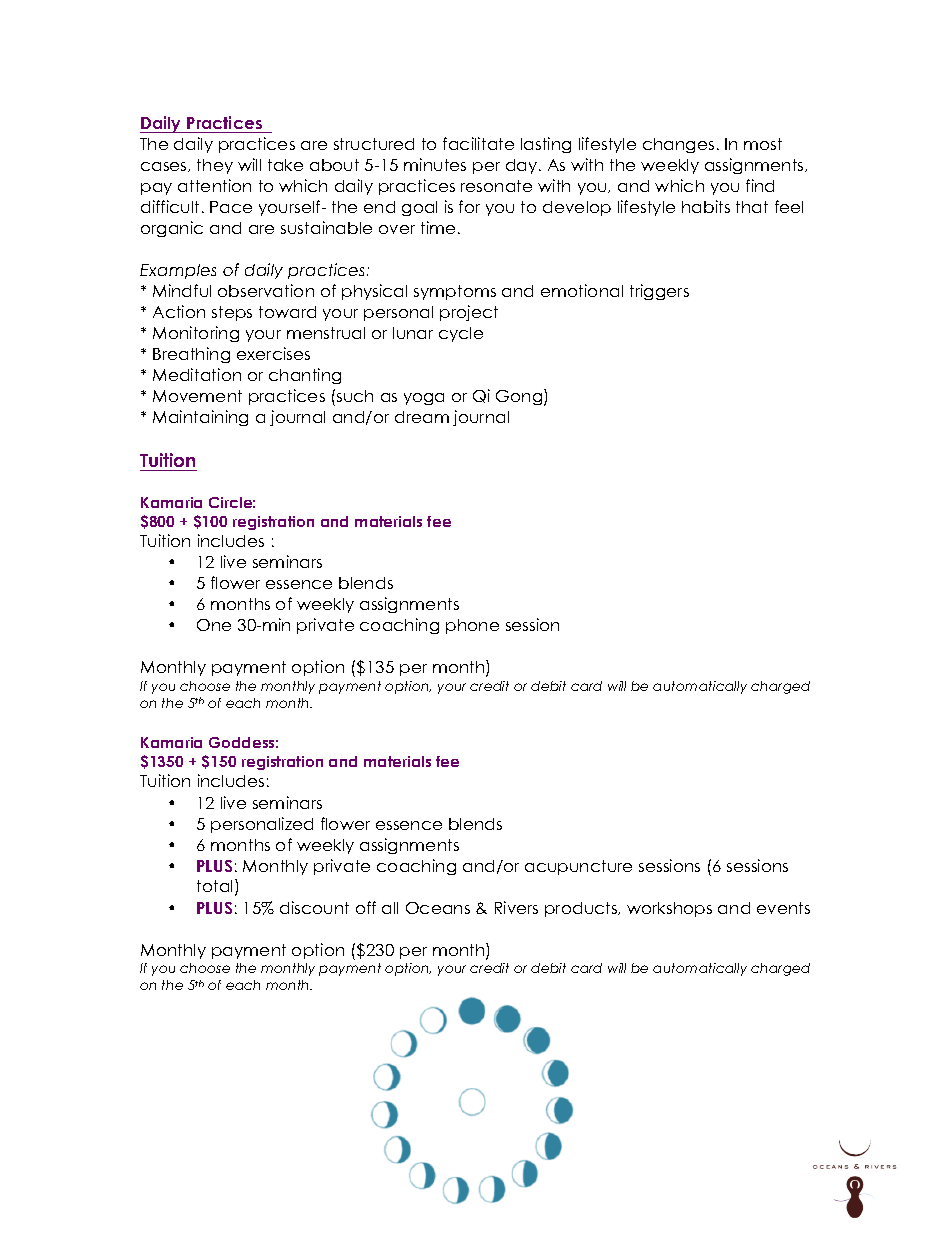 Image resolution: width=952 pixels, height=1233 pixels. What do you see at coordinates (496, 186) in the page?
I see `resonate` at bounding box center [496, 186].
